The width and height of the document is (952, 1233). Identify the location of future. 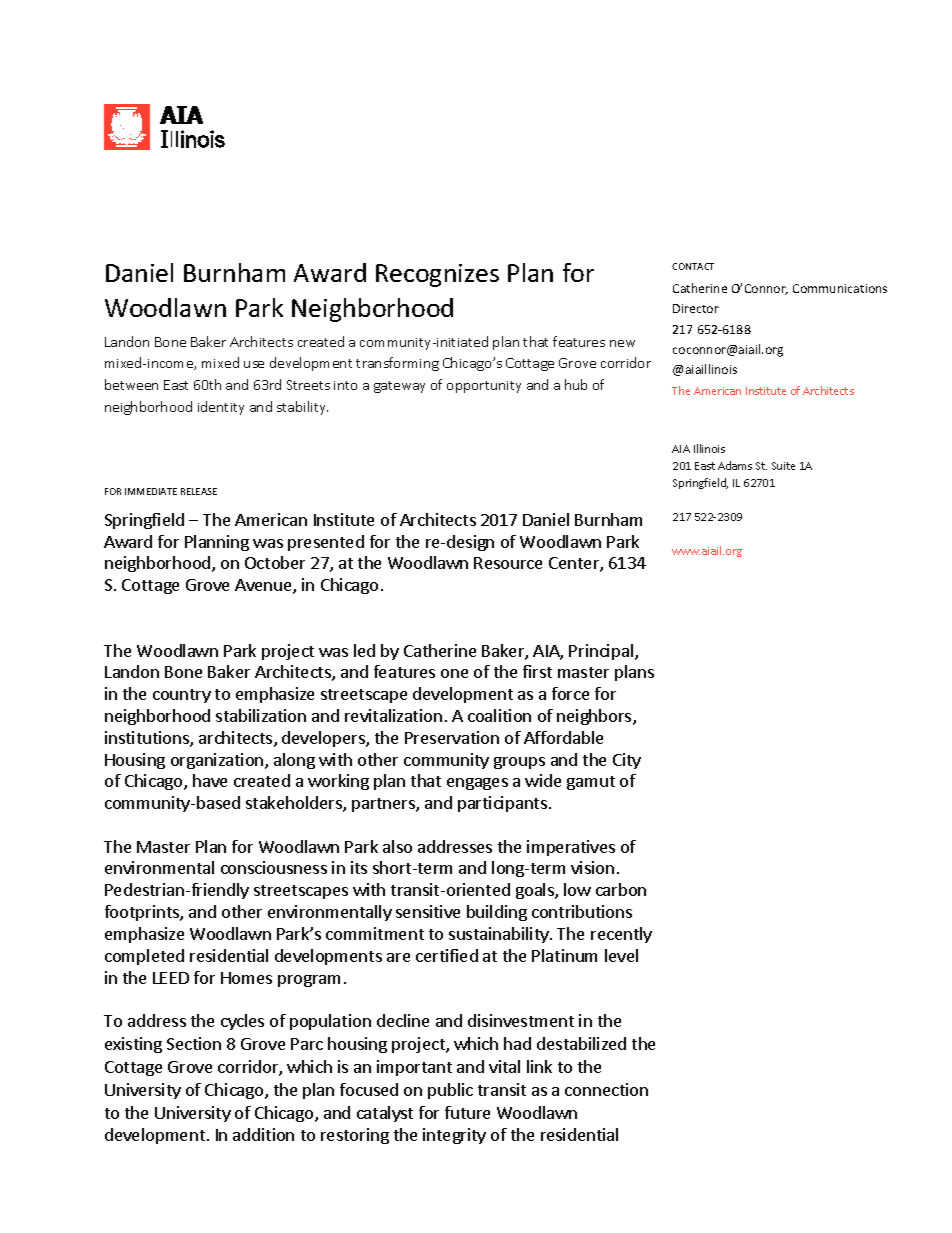
(467, 1112).
